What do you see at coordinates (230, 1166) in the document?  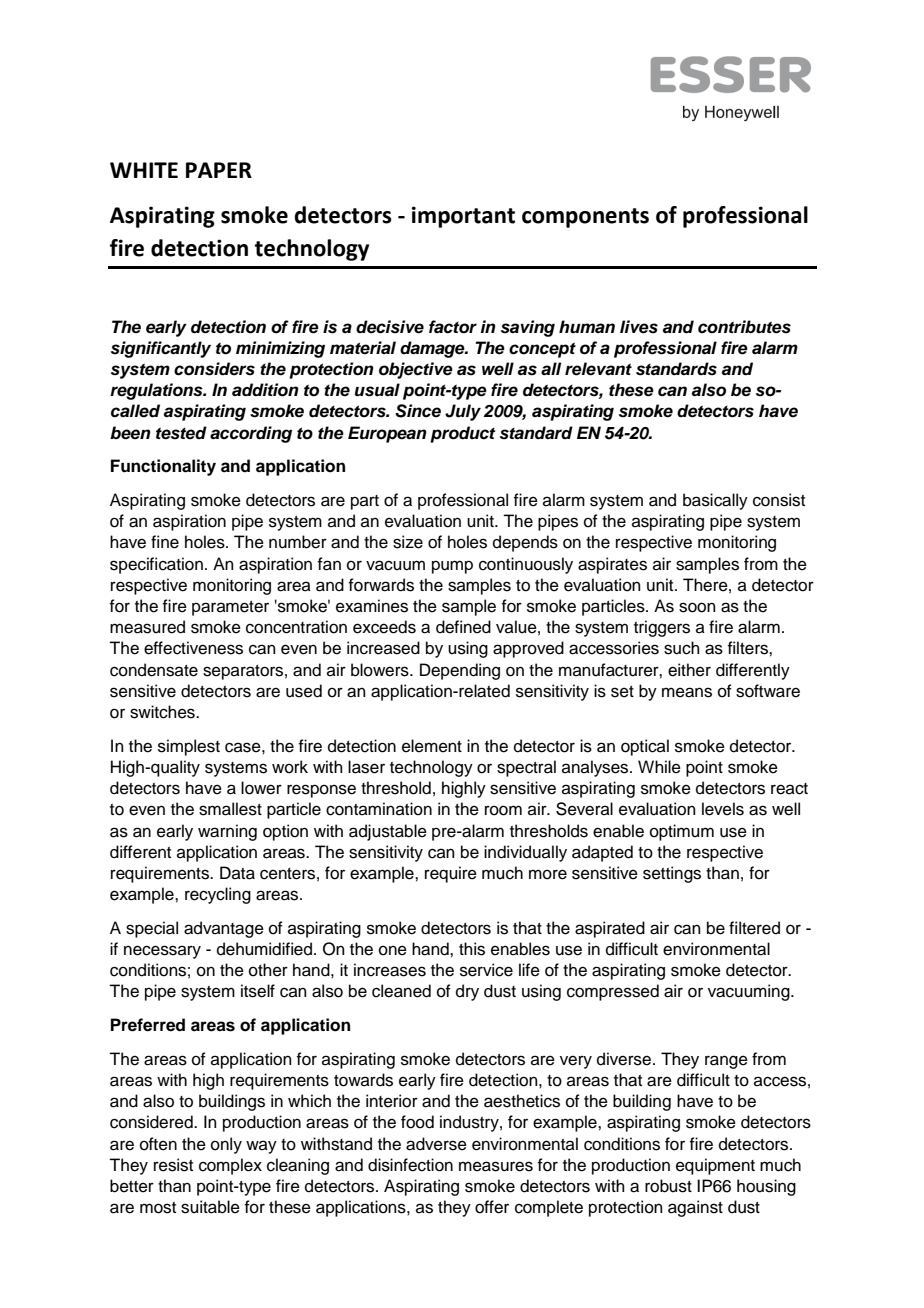 I see `complex` at bounding box center [230, 1166].
